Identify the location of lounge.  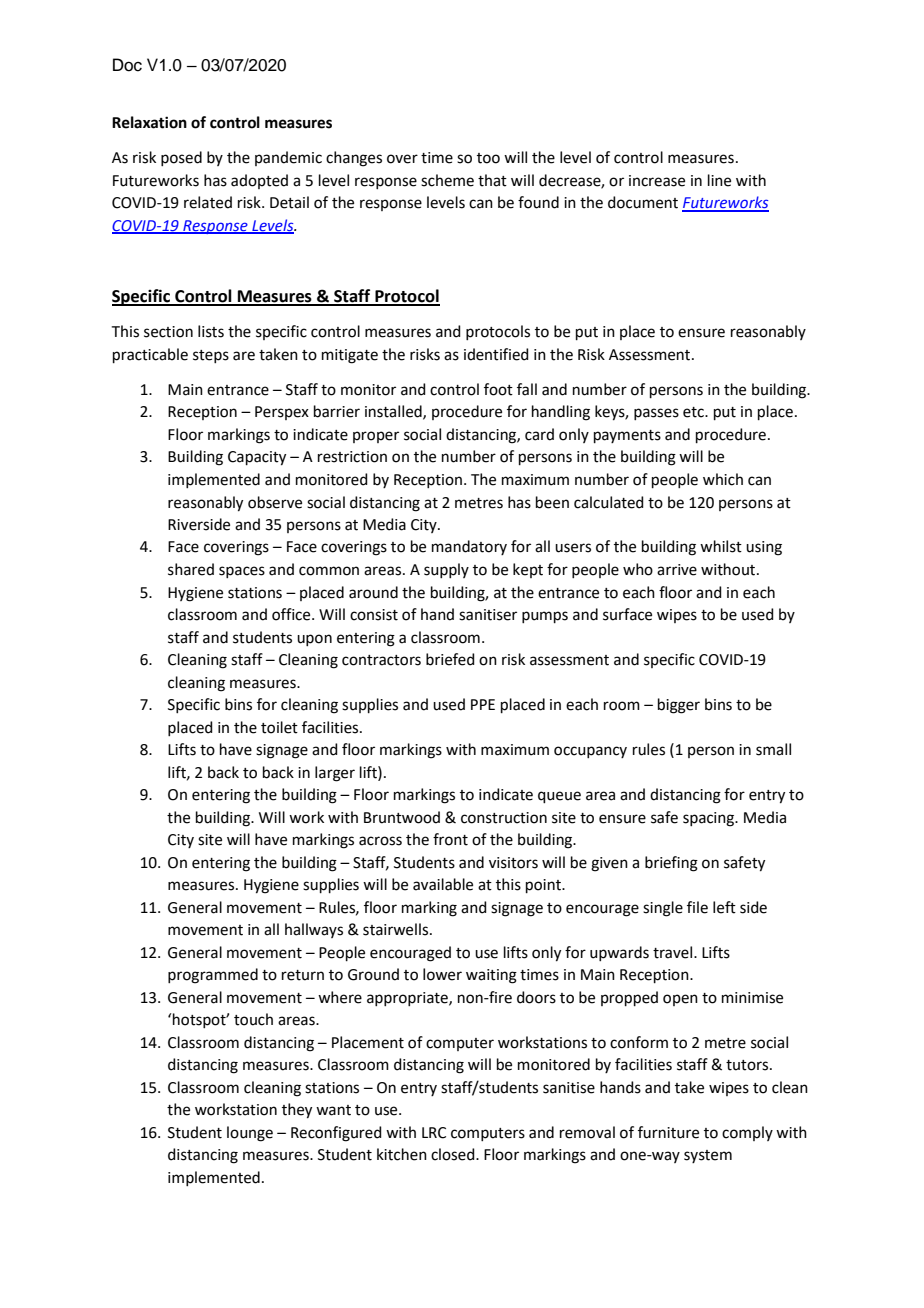
(250, 1134).
